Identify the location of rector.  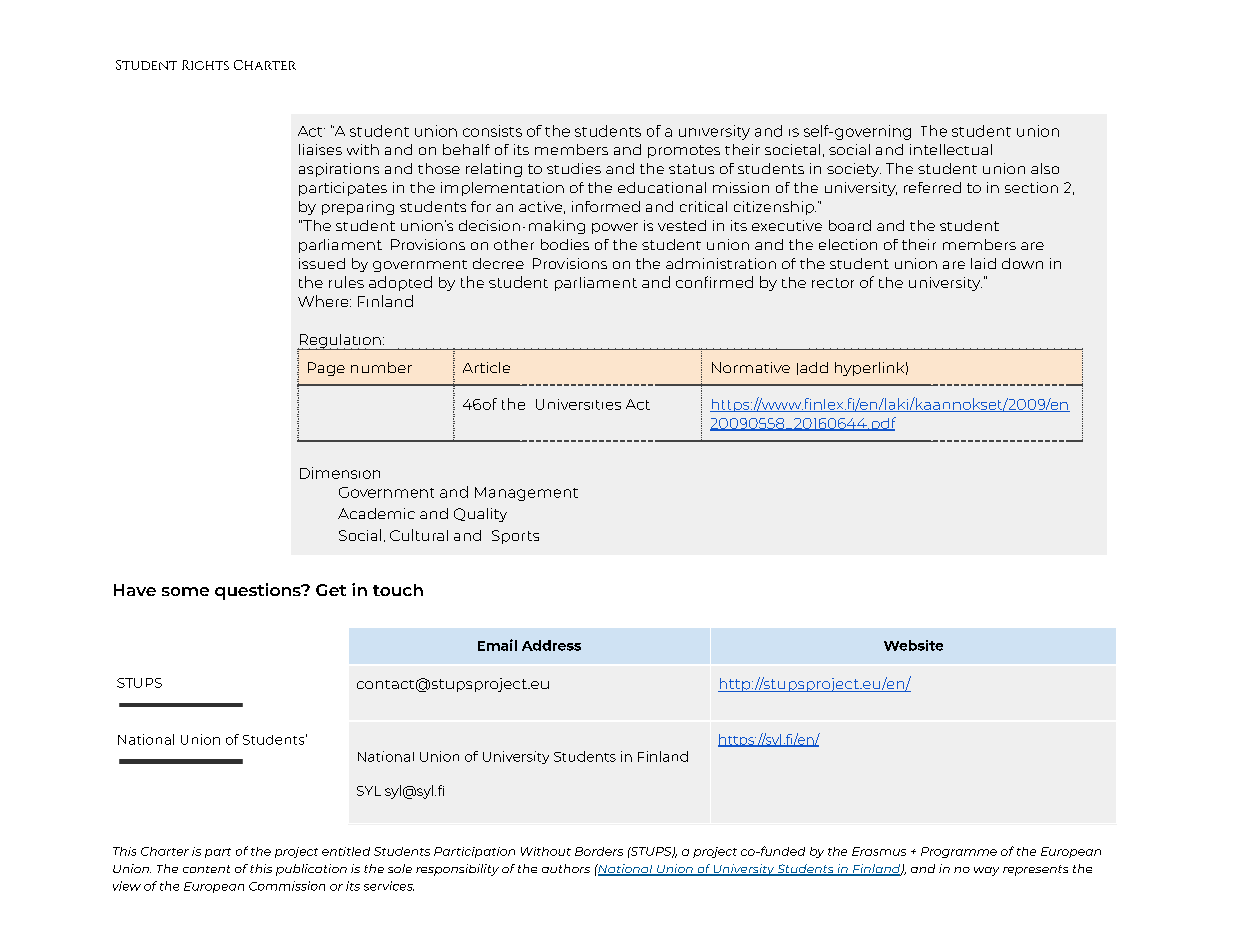
(833, 283).
